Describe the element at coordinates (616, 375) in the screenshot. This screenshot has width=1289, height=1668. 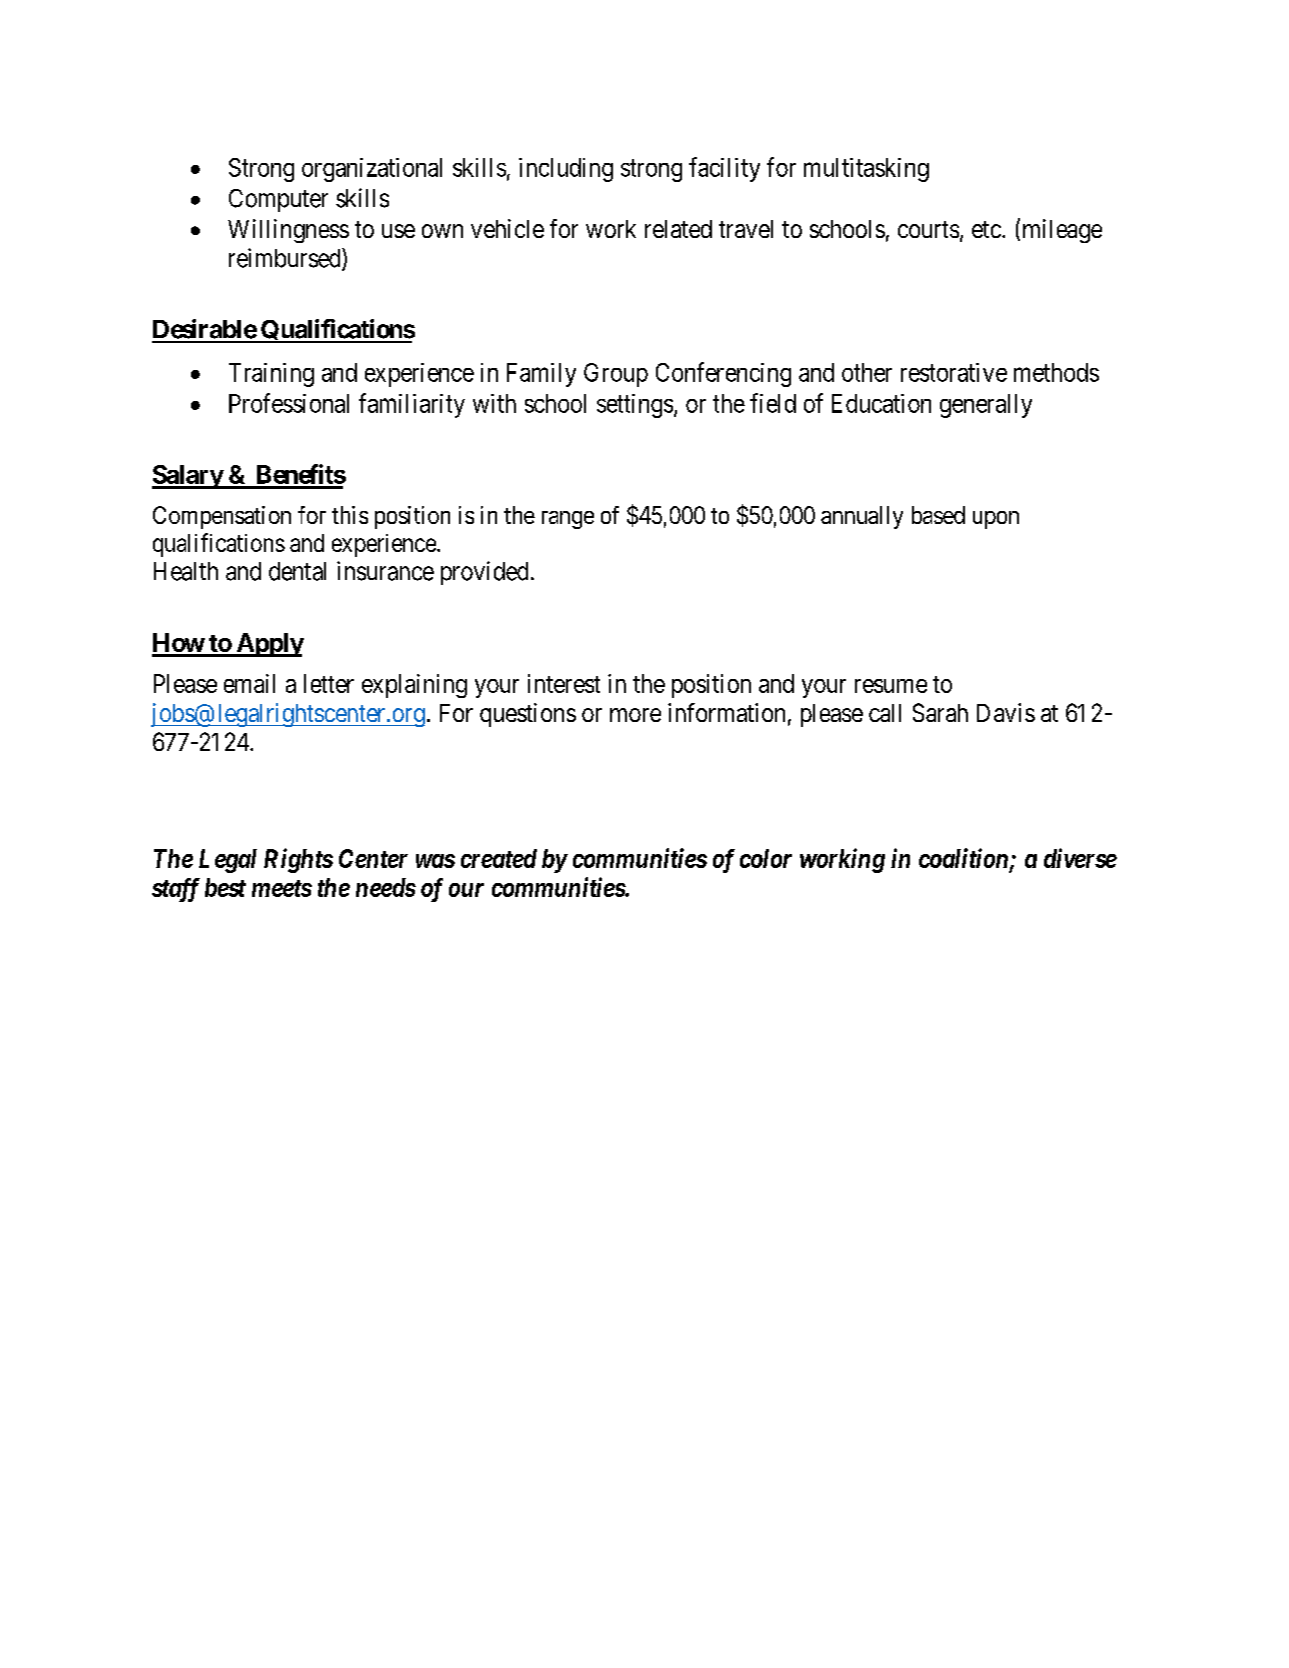
I see `Group` at that location.
